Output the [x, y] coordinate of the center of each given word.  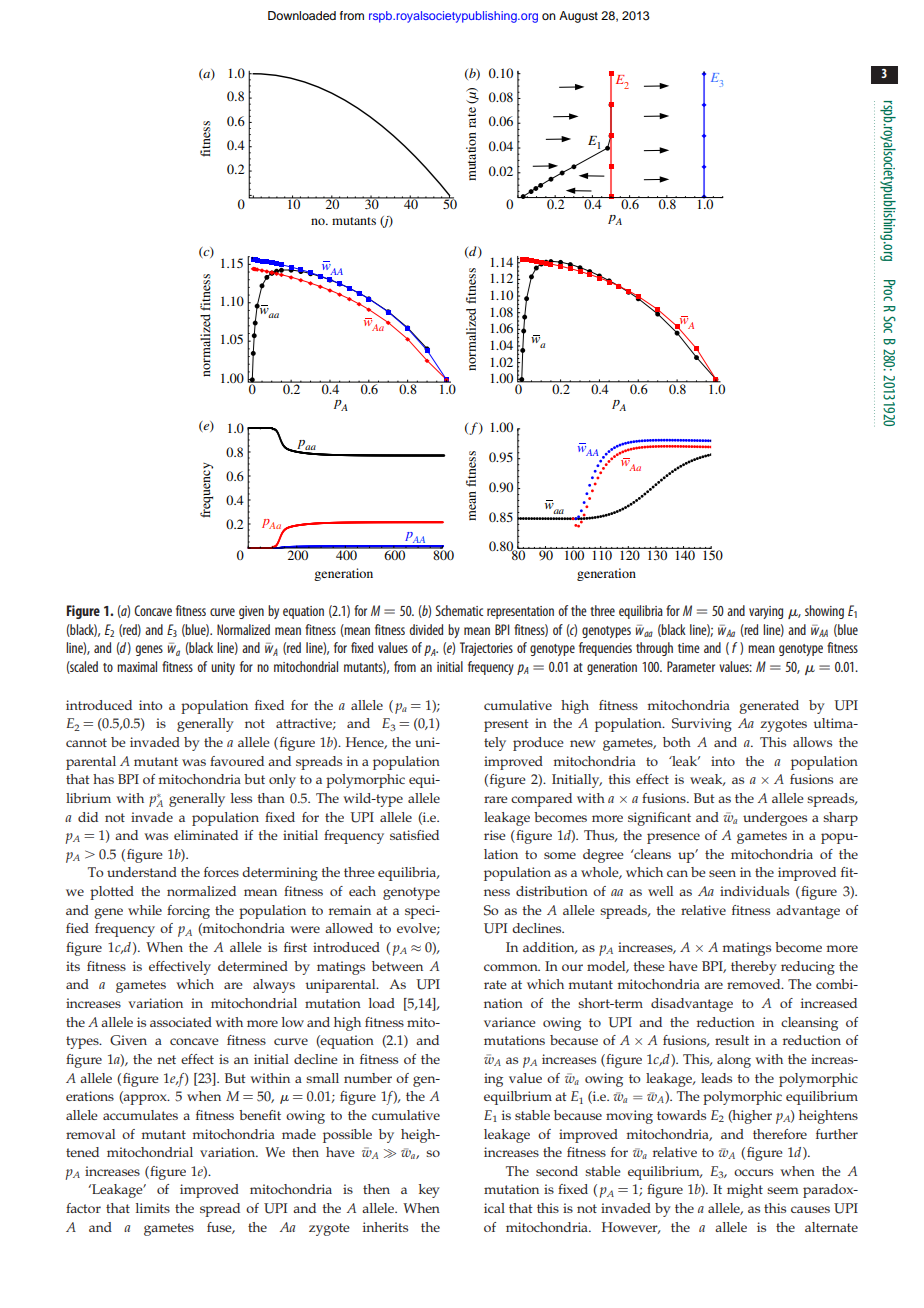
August [578, 17]
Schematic [459, 610]
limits [153, 1208]
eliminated [206, 835]
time [689, 648]
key [429, 1191]
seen [722, 873]
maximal [137, 666]
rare [496, 799]
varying [766, 612]
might [745, 1191]
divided [426, 629]
